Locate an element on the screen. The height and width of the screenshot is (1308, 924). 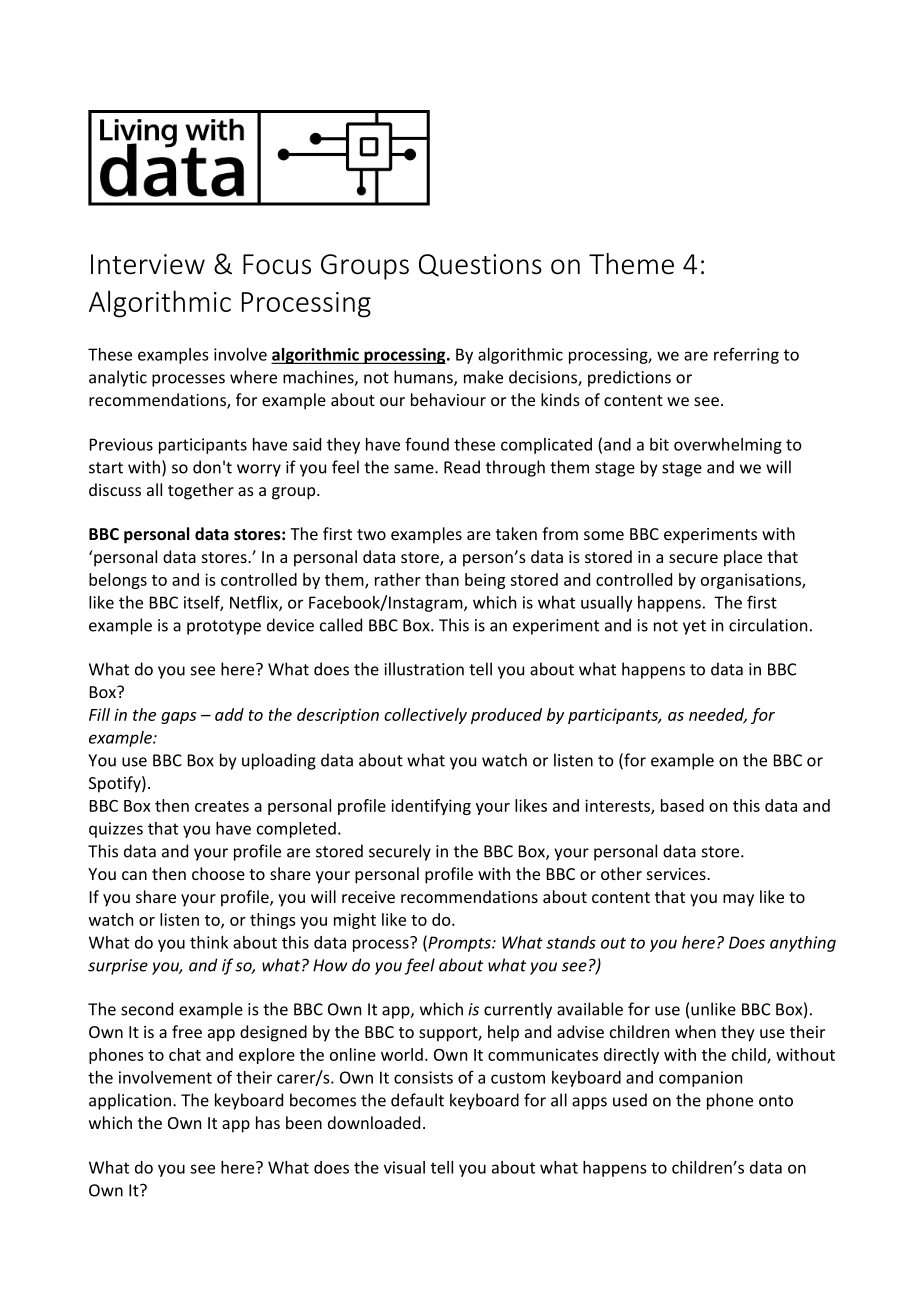
services is located at coordinates (677, 874).
